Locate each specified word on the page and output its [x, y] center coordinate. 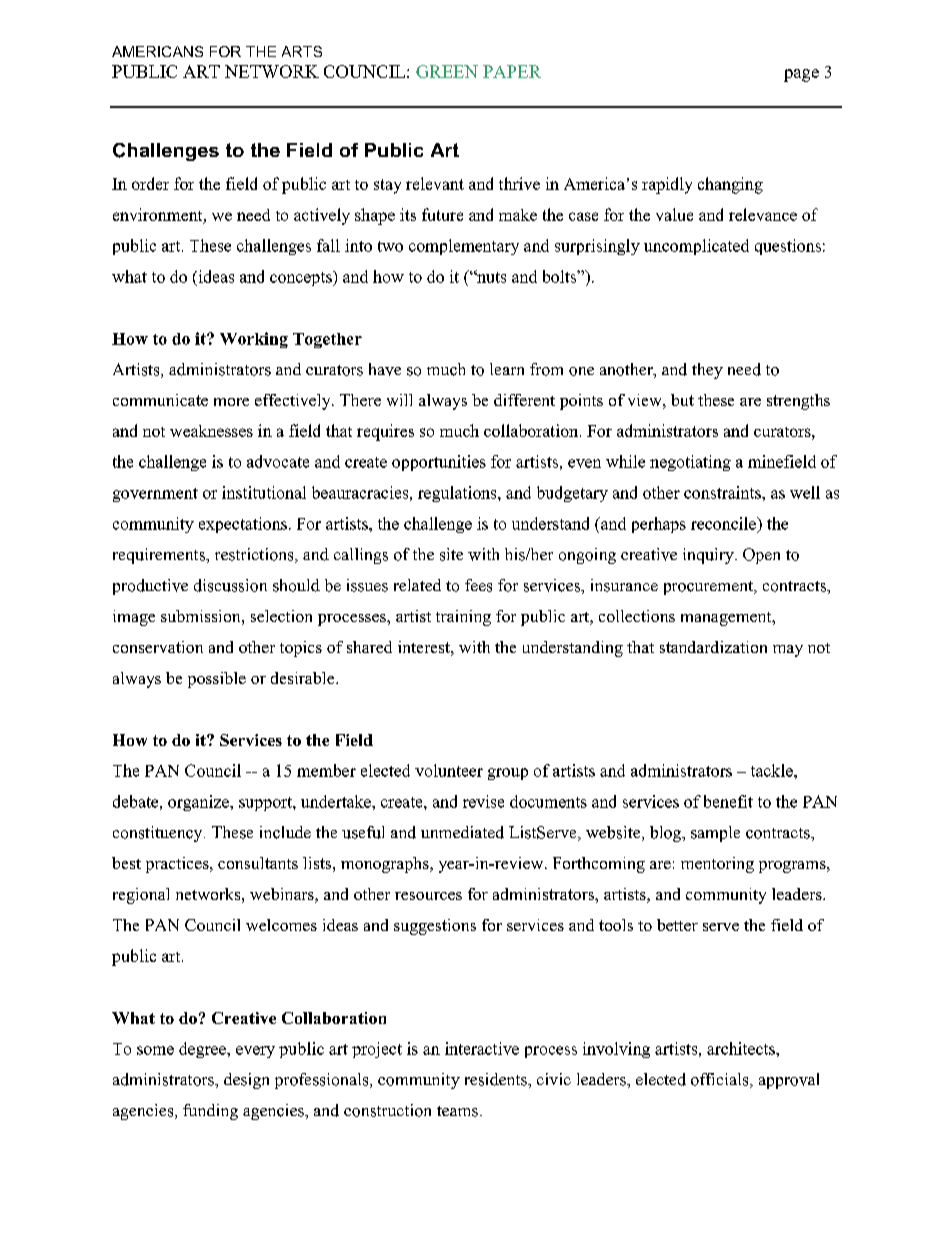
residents [497, 1079]
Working [254, 340]
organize [199, 803]
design [246, 1081]
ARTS [302, 51]
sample [715, 834]
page [801, 75]
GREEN [447, 71]
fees [478, 585]
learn [507, 369]
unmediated [462, 832]
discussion [230, 585]
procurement [709, 588]
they [707, 371]
